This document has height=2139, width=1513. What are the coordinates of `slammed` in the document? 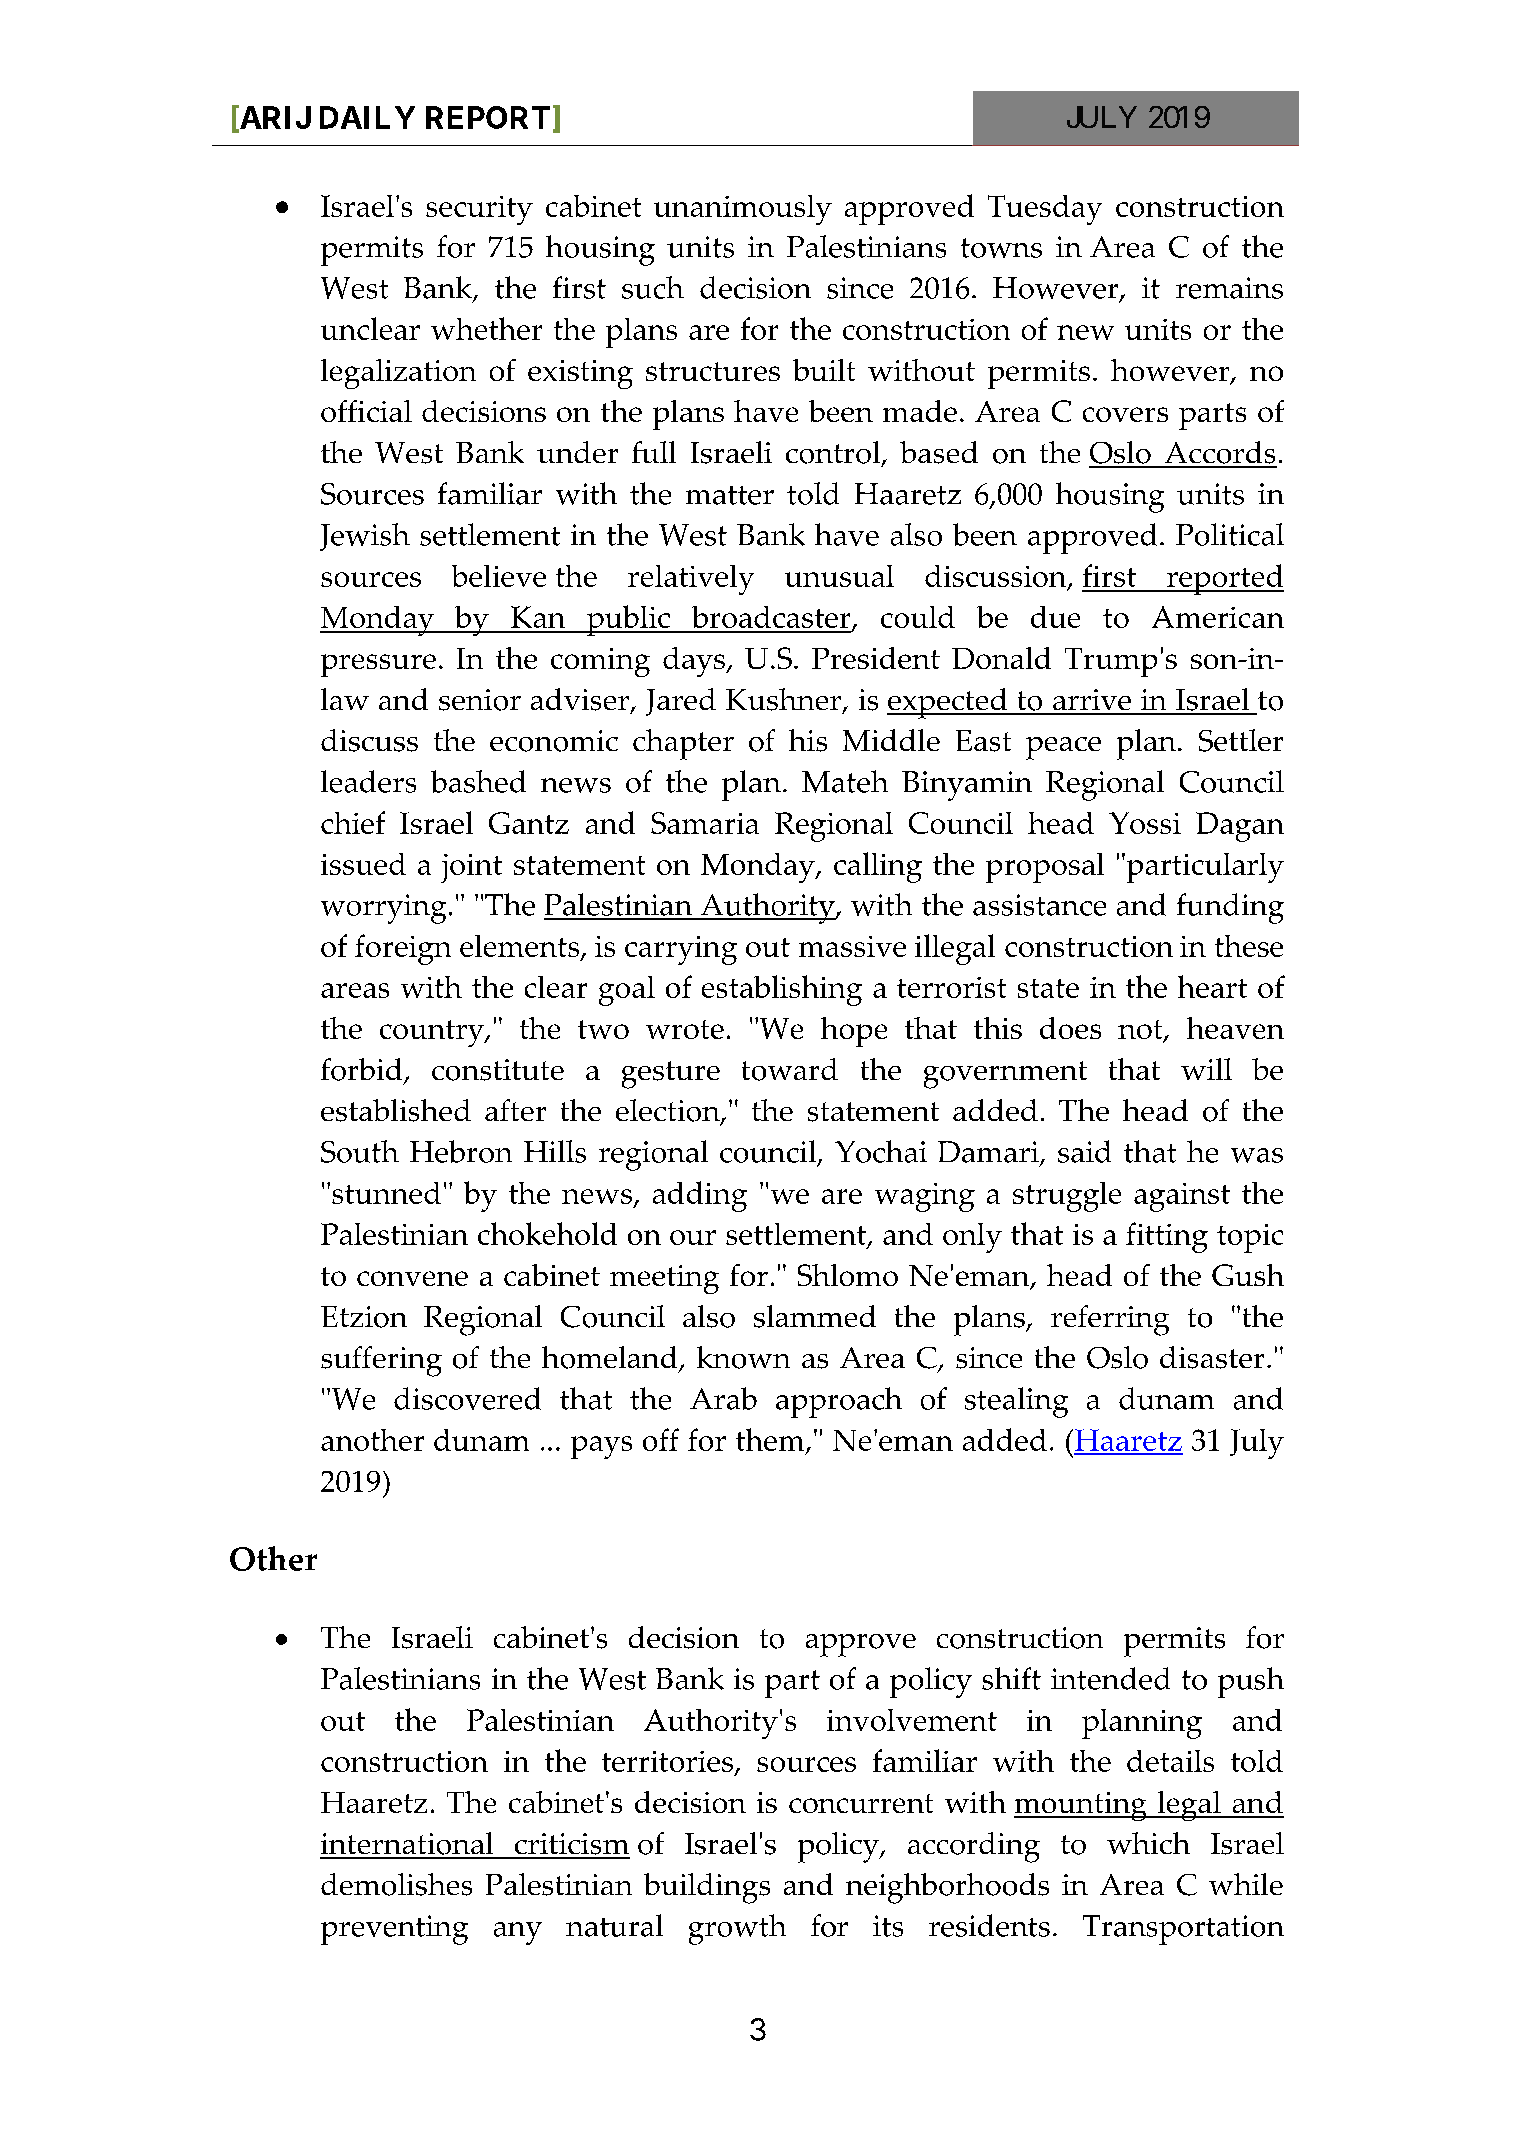 It's located at (815, 1316).
